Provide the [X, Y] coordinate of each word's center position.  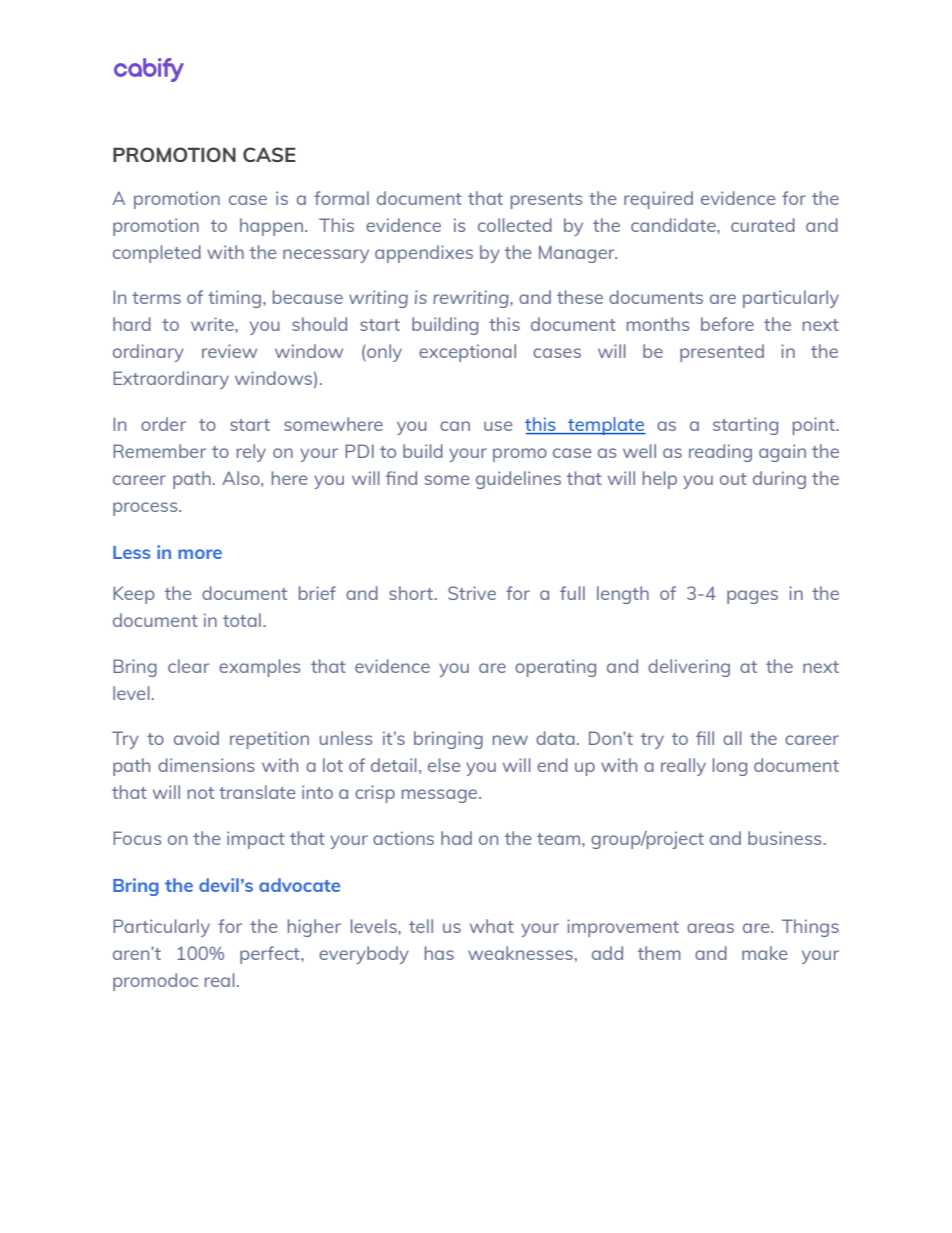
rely [251, 453]
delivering [689, 668]
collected [515, 225]
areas [710, 928]
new [510, 740]
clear [188, 666]
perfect [271, 955]
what [492, 926]
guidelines [518, 480]
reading [720, 453]
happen [271, 227]
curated [763, 225]
